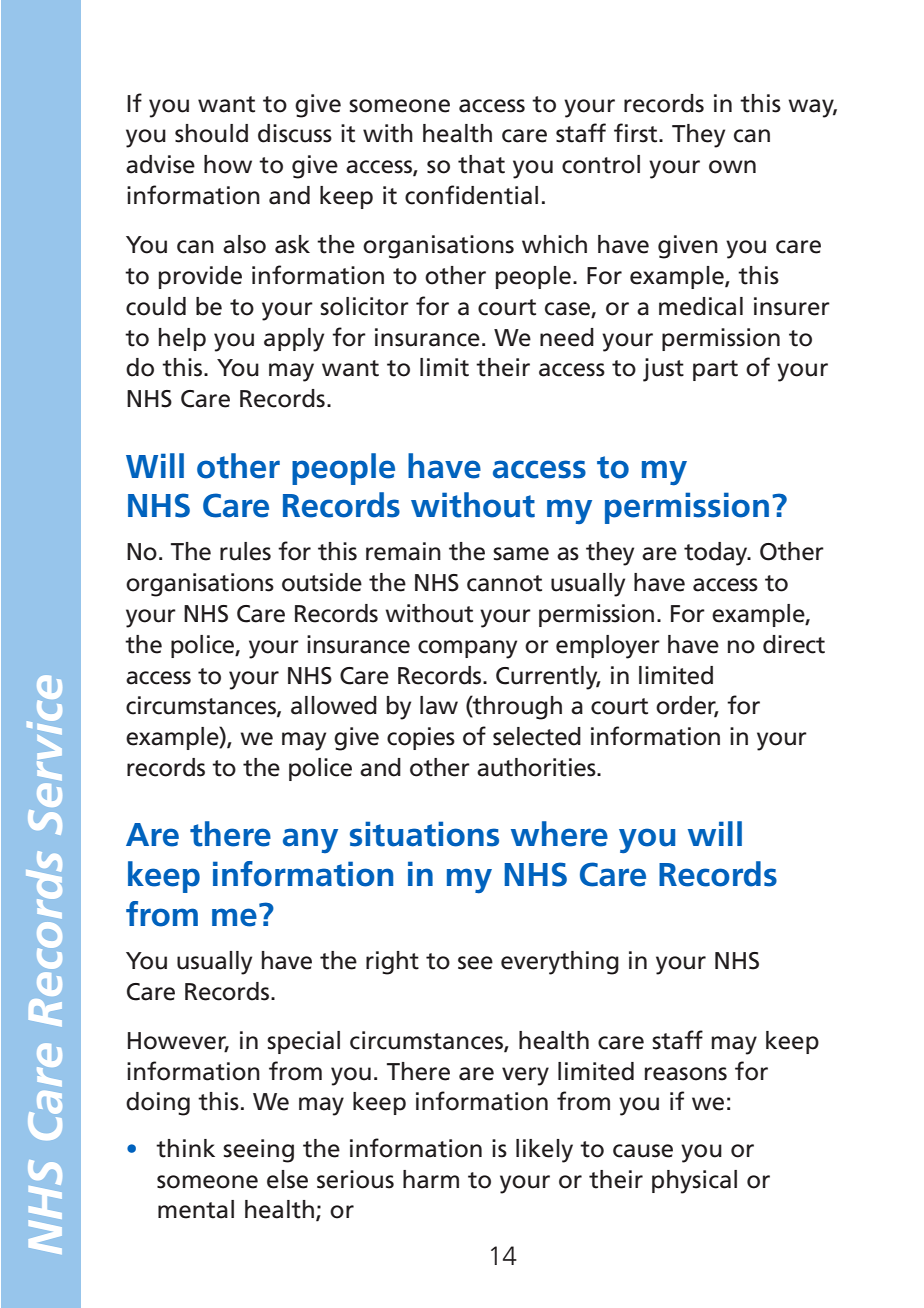 The image size is (924, 1308). What do you see at coordinates (794, 644) in the image?
I see `direct` at bounding box center [794, 644].
